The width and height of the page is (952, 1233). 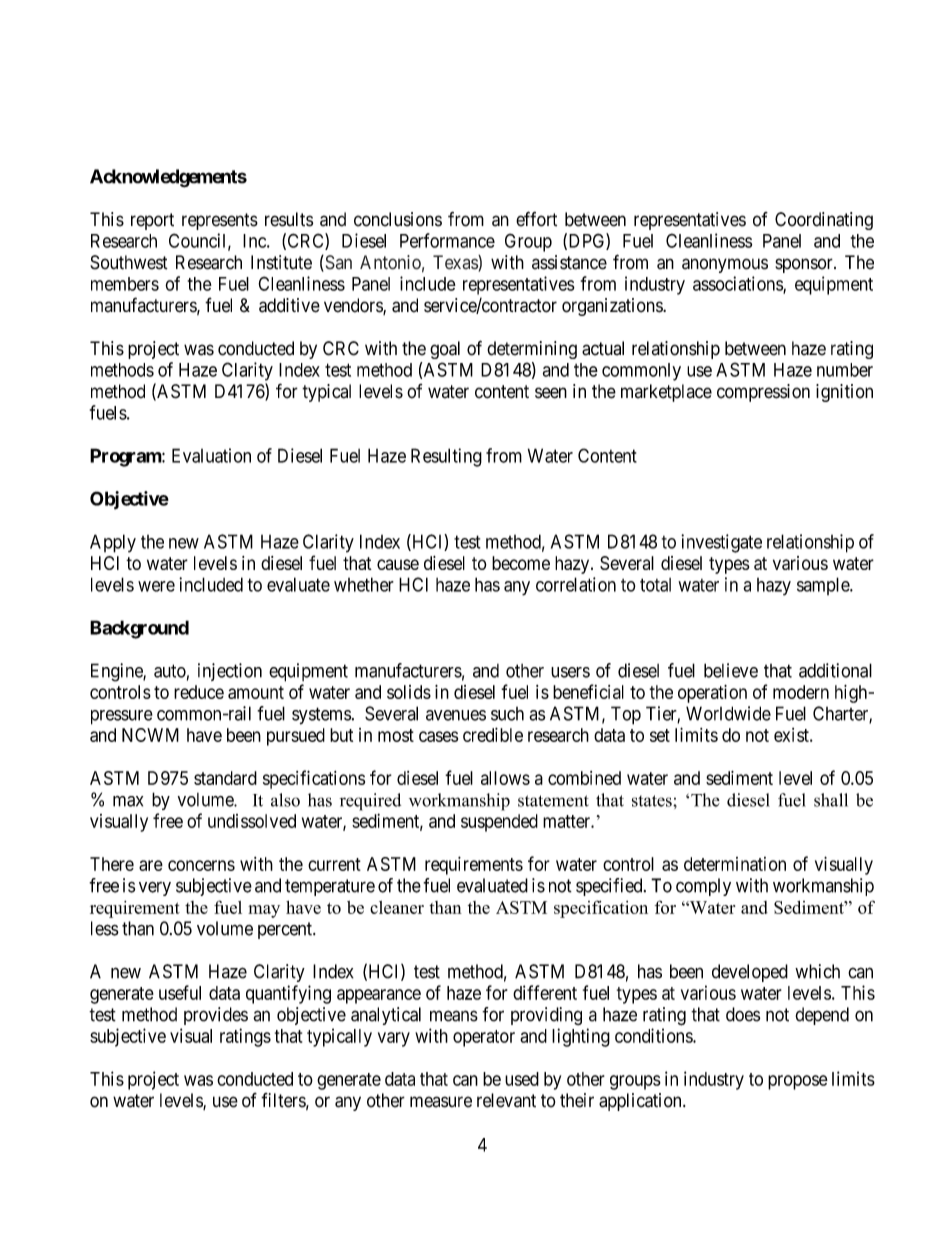 What do you see at coordinates (725, 265) in the page?
I see `anonymous` at bounding box center [725, 265].
